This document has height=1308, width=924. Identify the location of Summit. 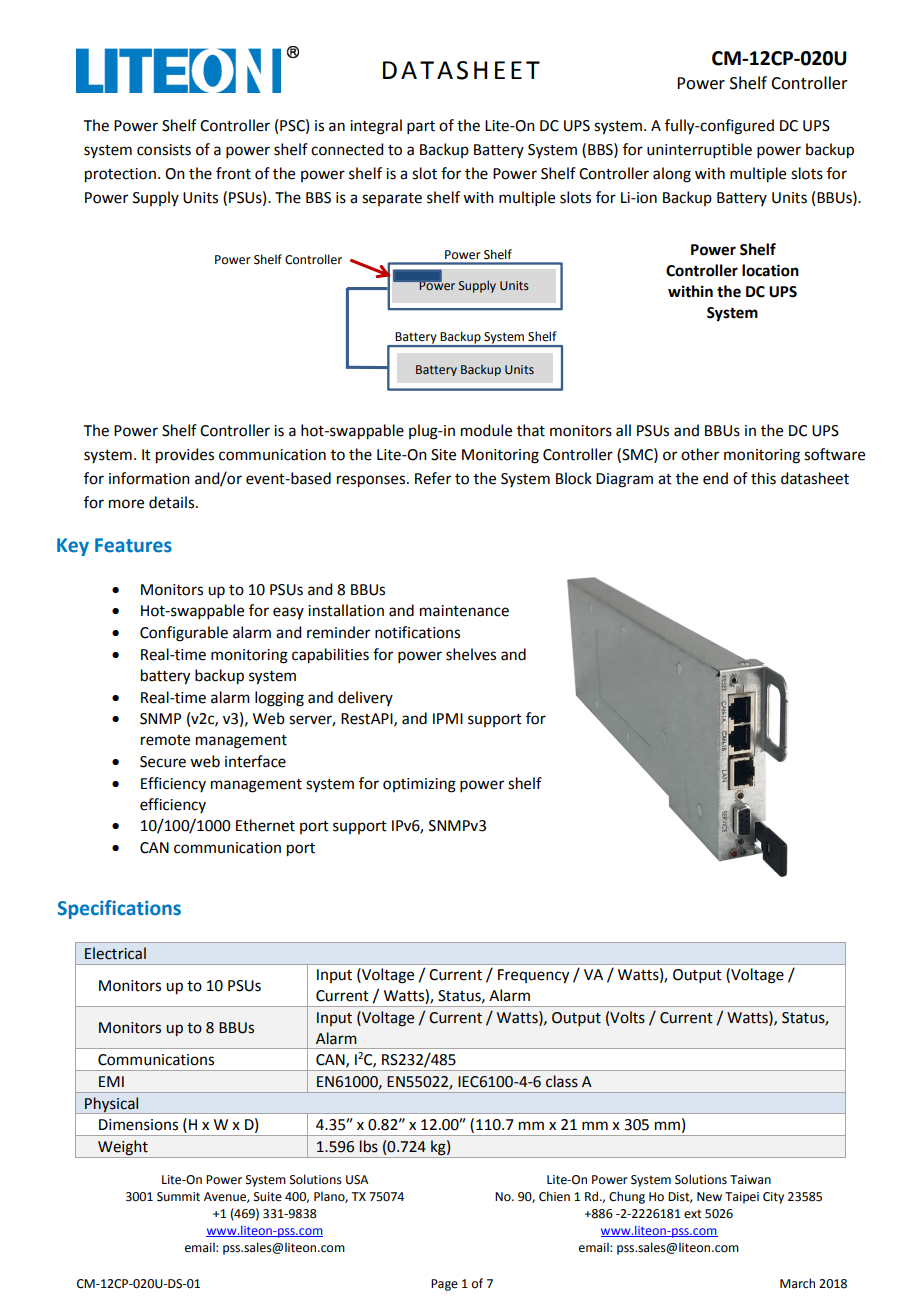
(178, 1197).
